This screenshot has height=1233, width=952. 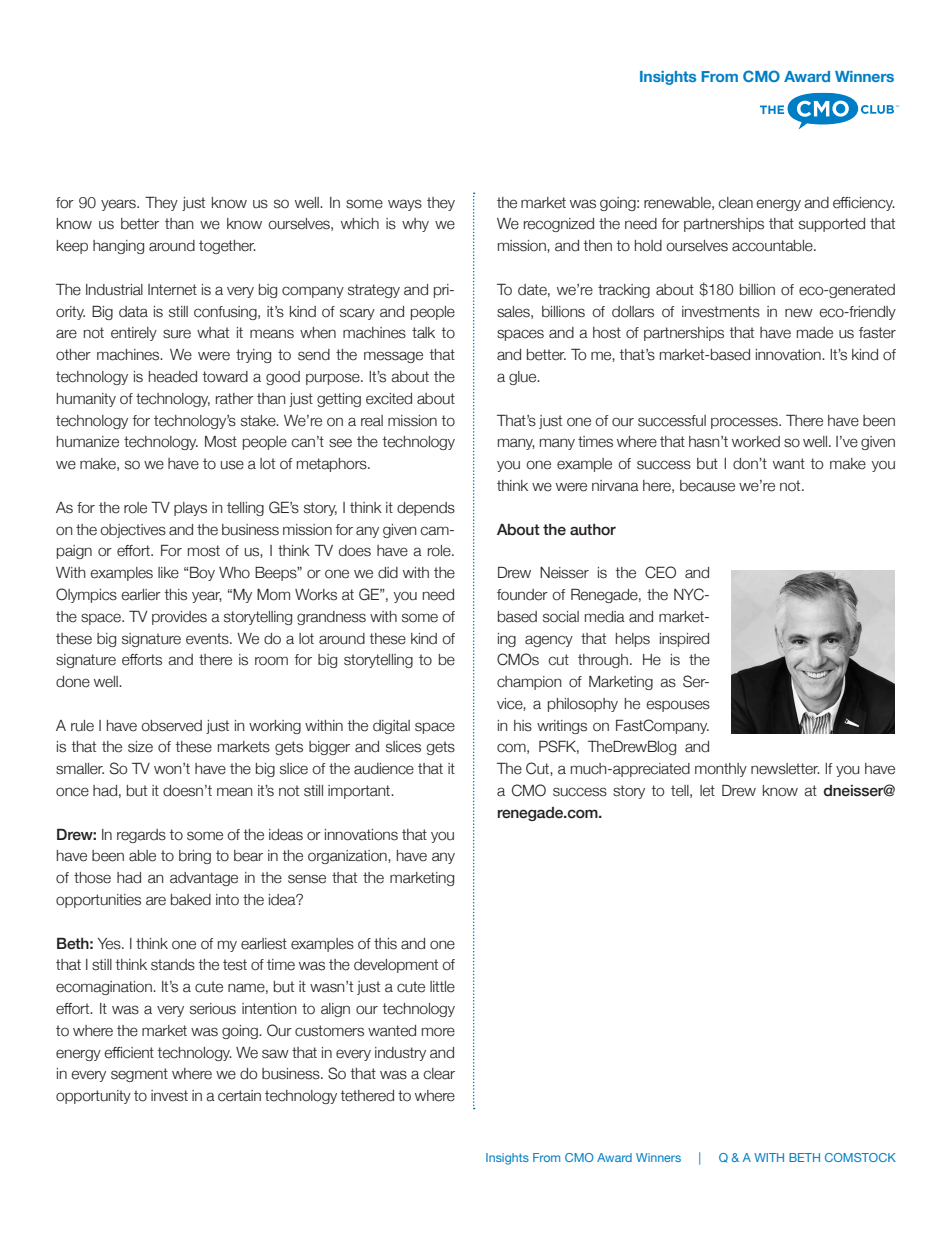 I want to click on why, so click(x=415, y=225).
